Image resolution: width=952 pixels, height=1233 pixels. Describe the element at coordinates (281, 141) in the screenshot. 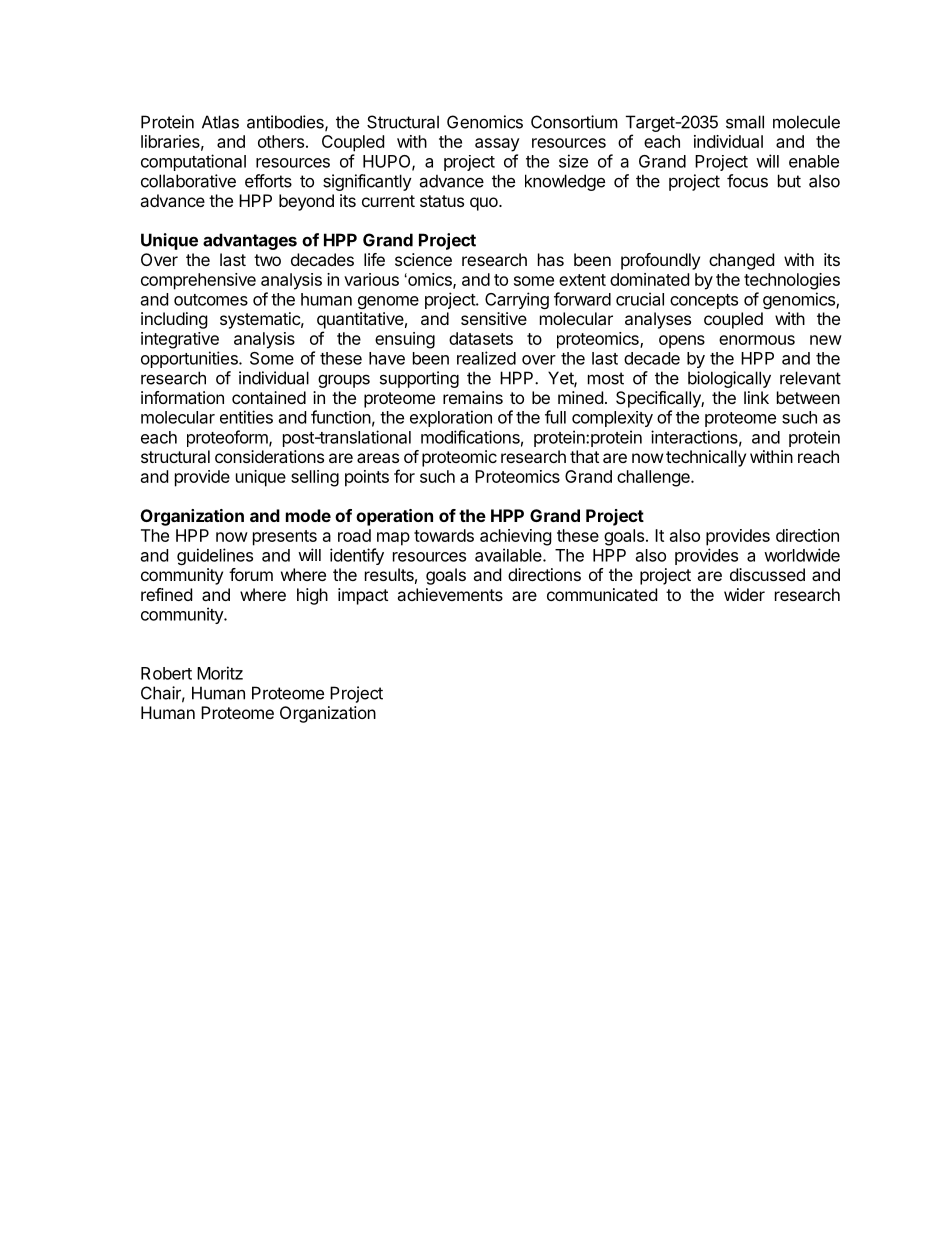

I see `others` at that location.
